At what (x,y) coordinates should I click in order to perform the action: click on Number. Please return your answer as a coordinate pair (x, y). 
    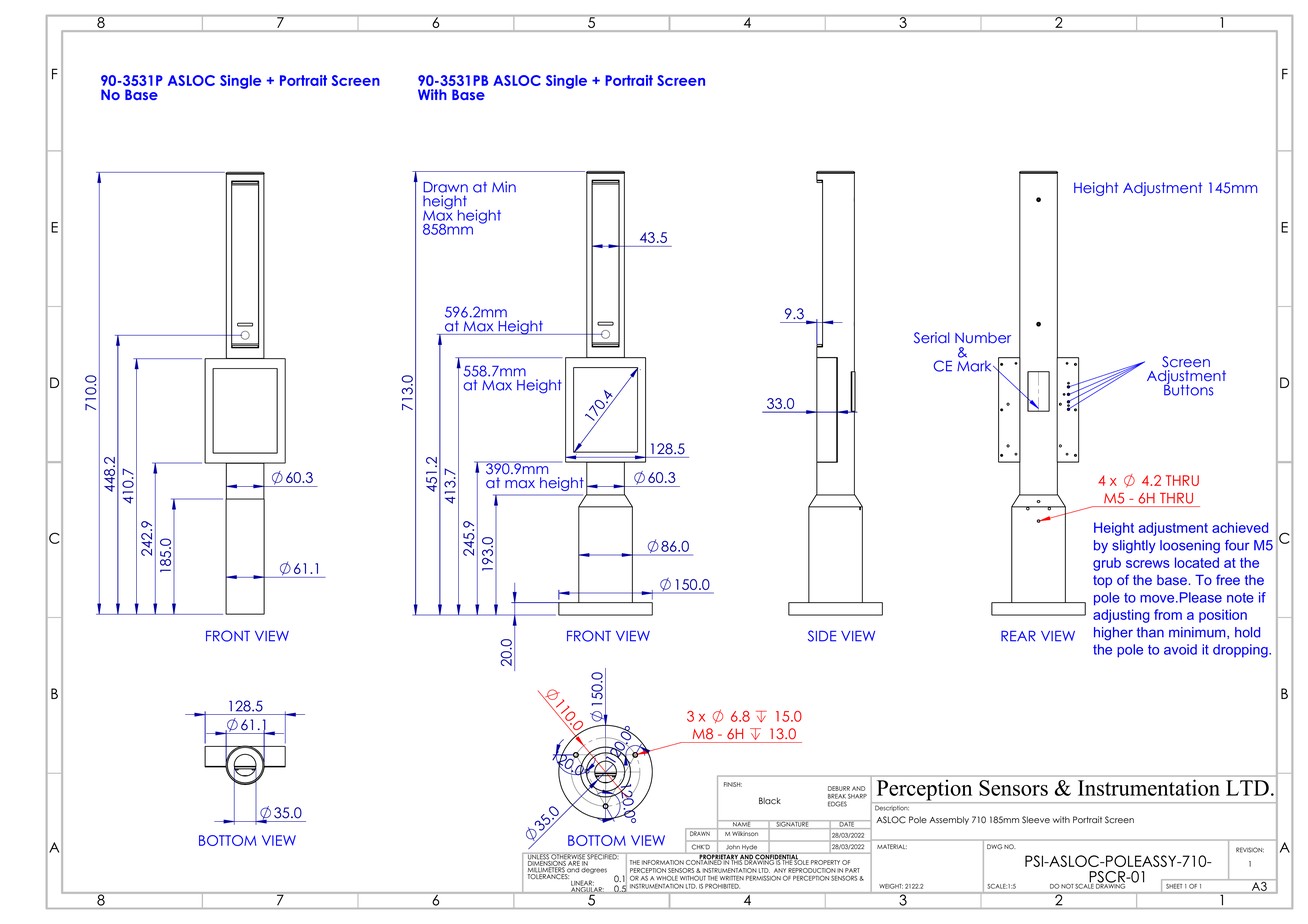
    Looking at the image, I should click on (983, 337).
